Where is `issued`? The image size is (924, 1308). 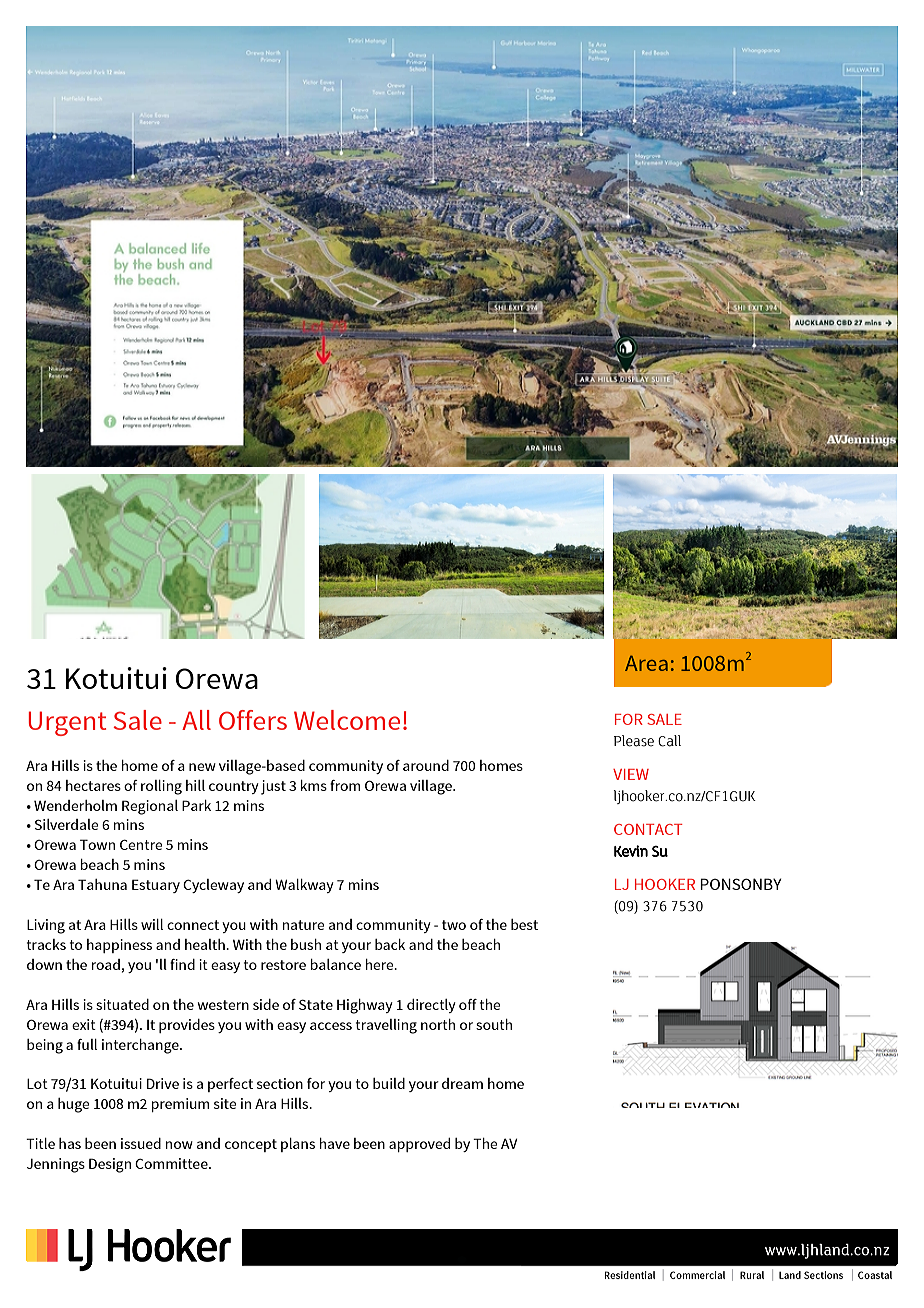
issued is located at coordinates (141, 1143).
